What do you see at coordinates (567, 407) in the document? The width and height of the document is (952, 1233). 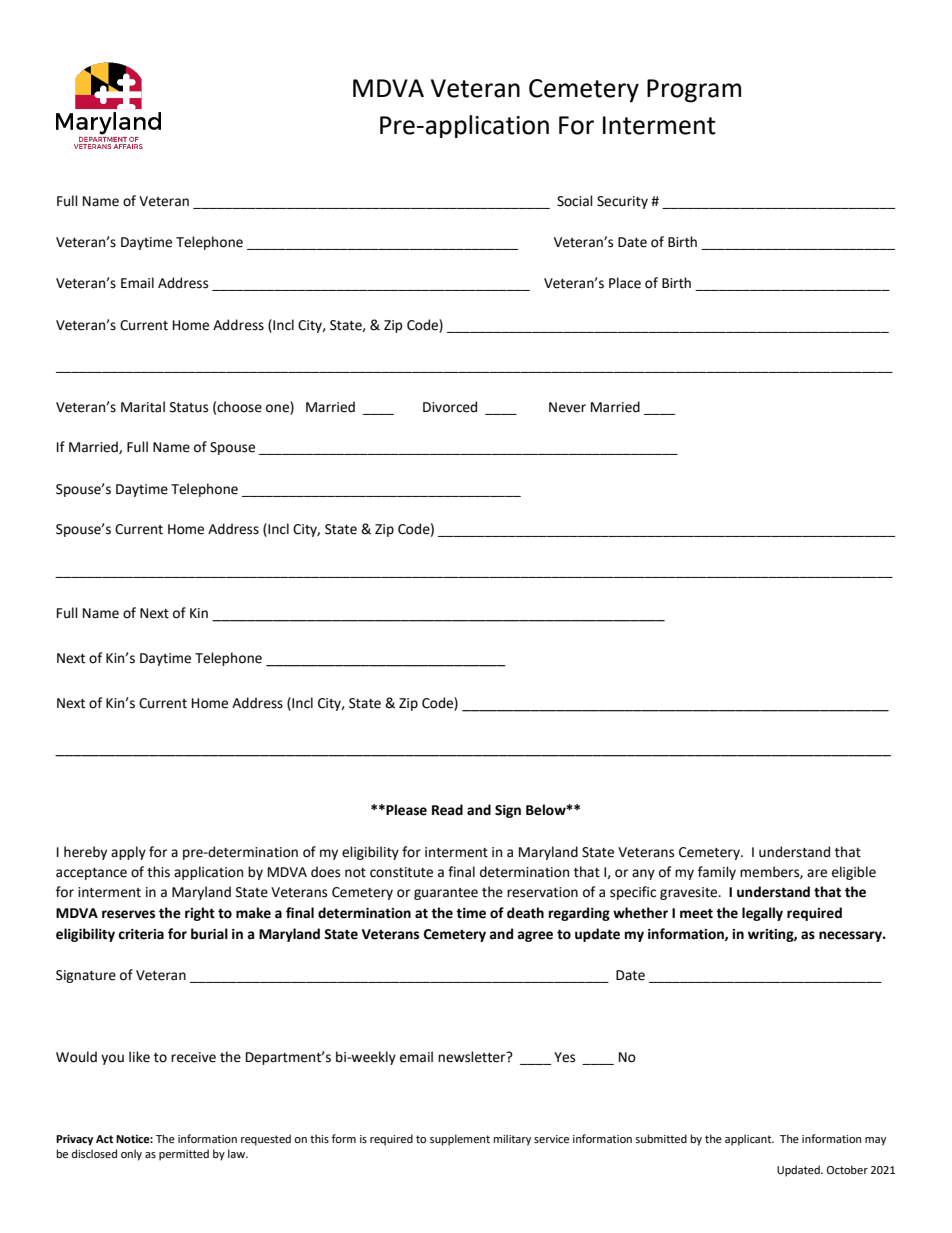 I see `Never` at bounding box center [567, 407].
